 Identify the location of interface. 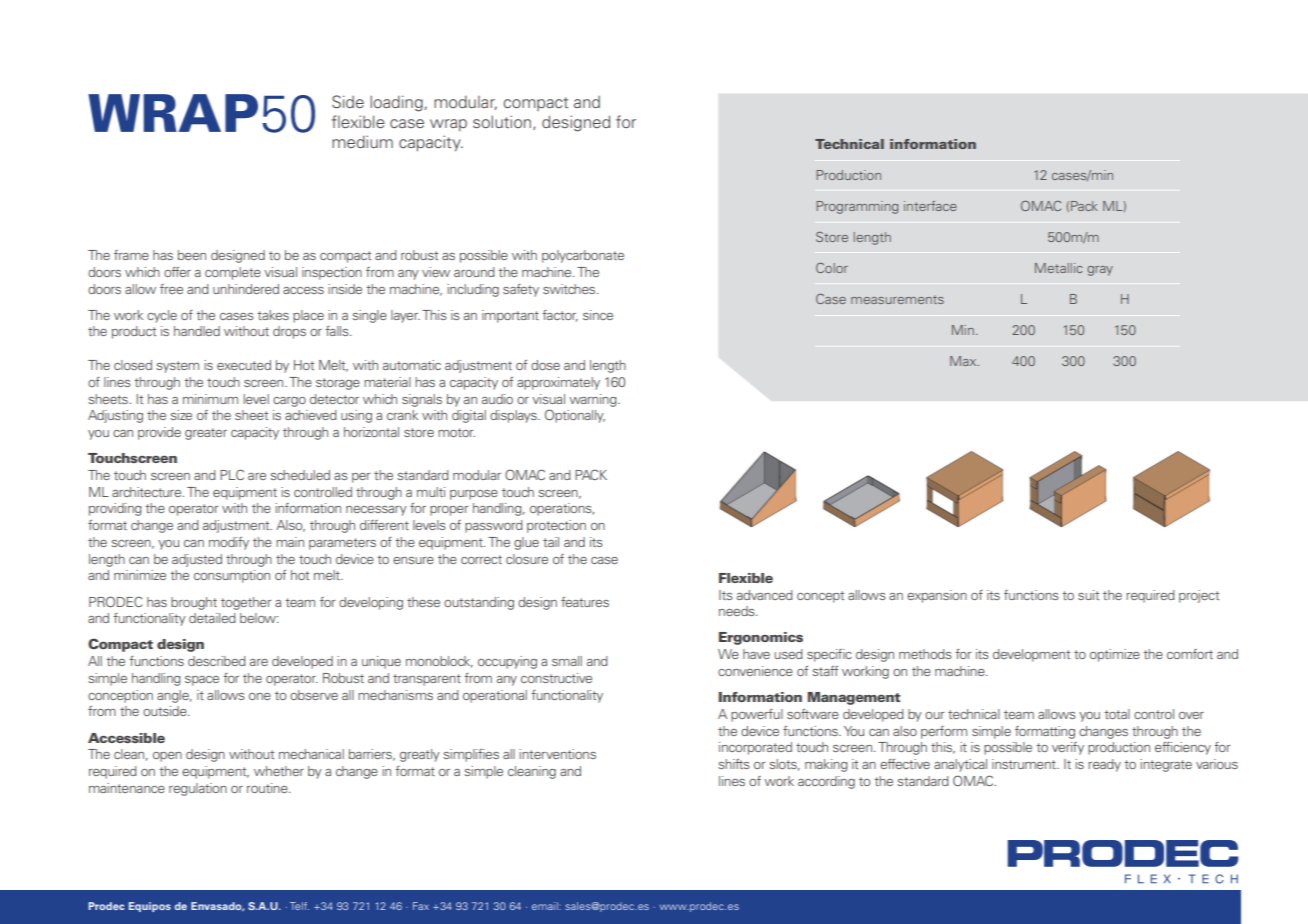
(930, 206).
